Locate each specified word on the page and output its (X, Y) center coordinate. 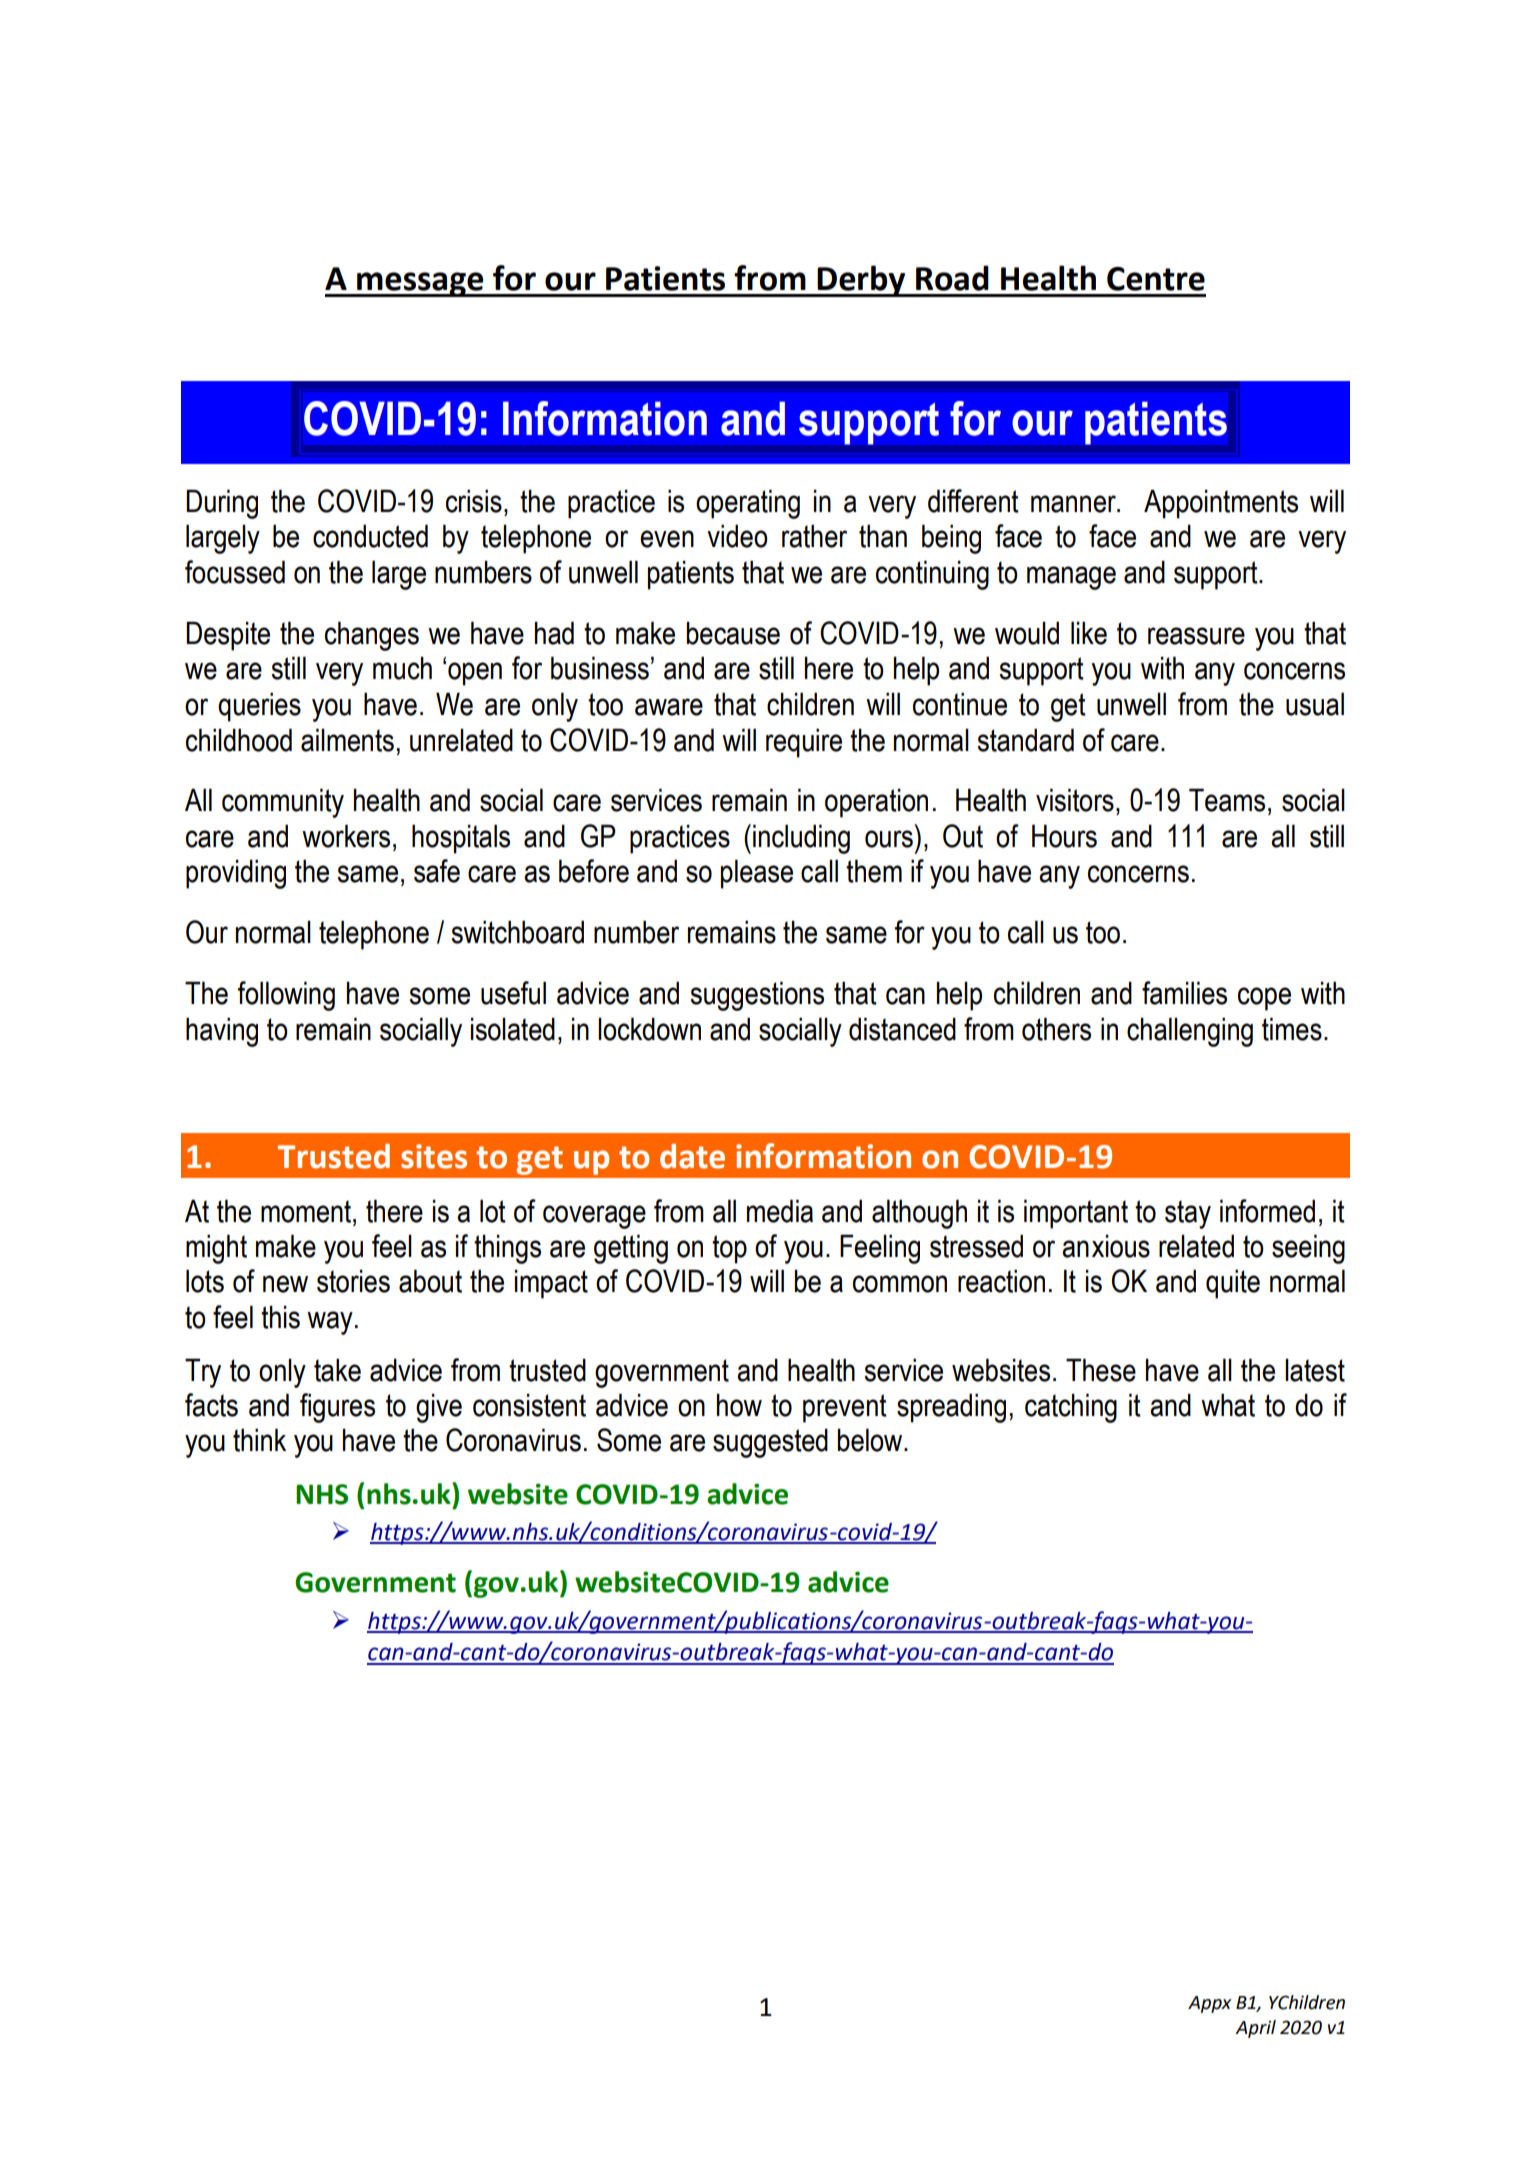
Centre (1156, 279)
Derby (862, 281)
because (733, 633)
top (729, 1249)
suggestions (757, 996)
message (420, 284)
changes (372, 636)
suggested (770, 1443)
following (286, 996)
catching (1071, 1408)
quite (1233, 1284)
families (1184, 993)
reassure (1196, 636)
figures (337, 1408)
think (259, 1440)
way (330, 1323)
